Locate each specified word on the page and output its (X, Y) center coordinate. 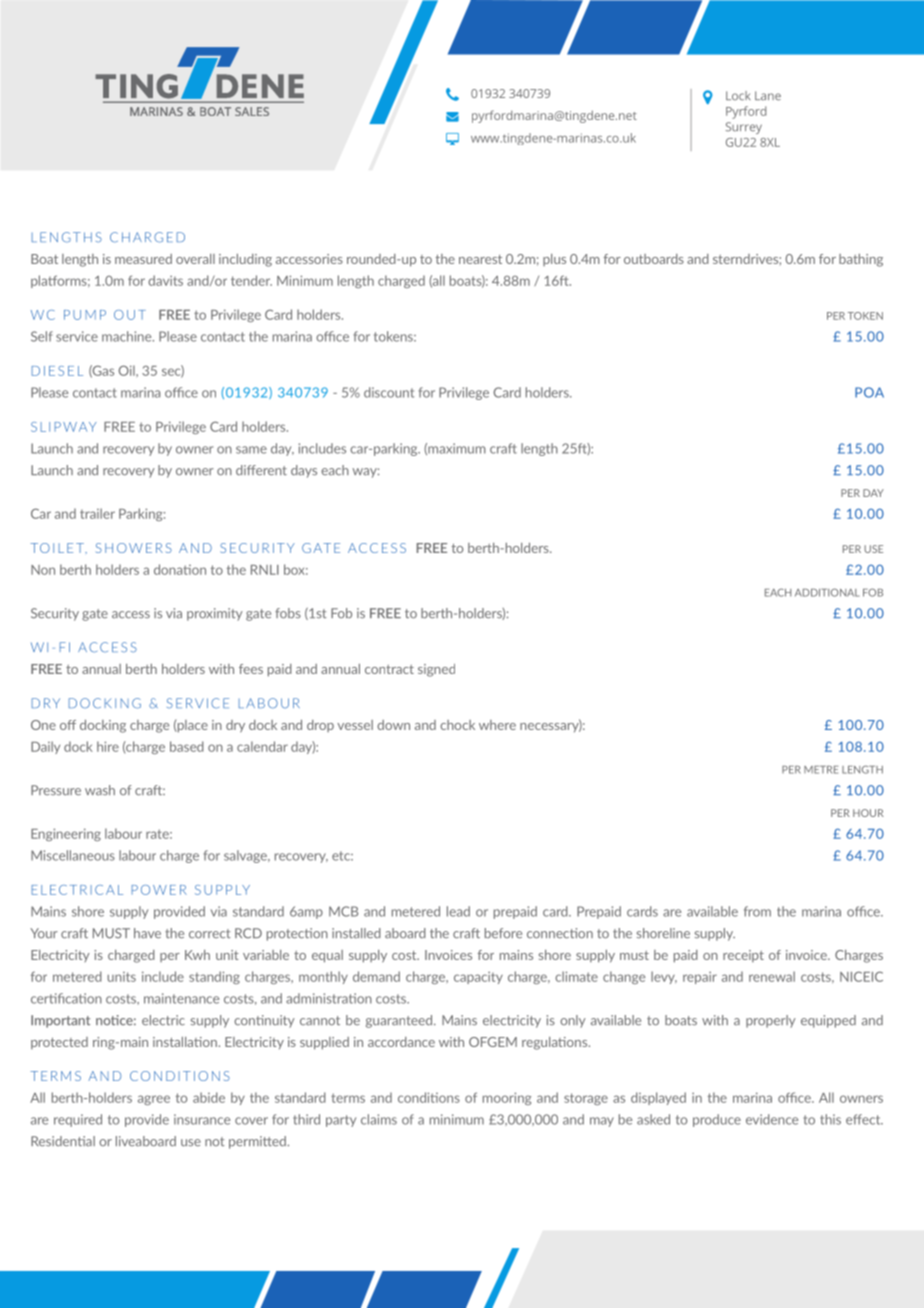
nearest (480, 259)
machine (128, 336)
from (757, 911)
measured (143, 259)
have (147, 933)
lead (458, 911)
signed (436, 670)
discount (389, 392)
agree (154, 1100)
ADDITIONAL (827, 592)
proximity (215, 614)
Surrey (743, 128)
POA (869, 392)
